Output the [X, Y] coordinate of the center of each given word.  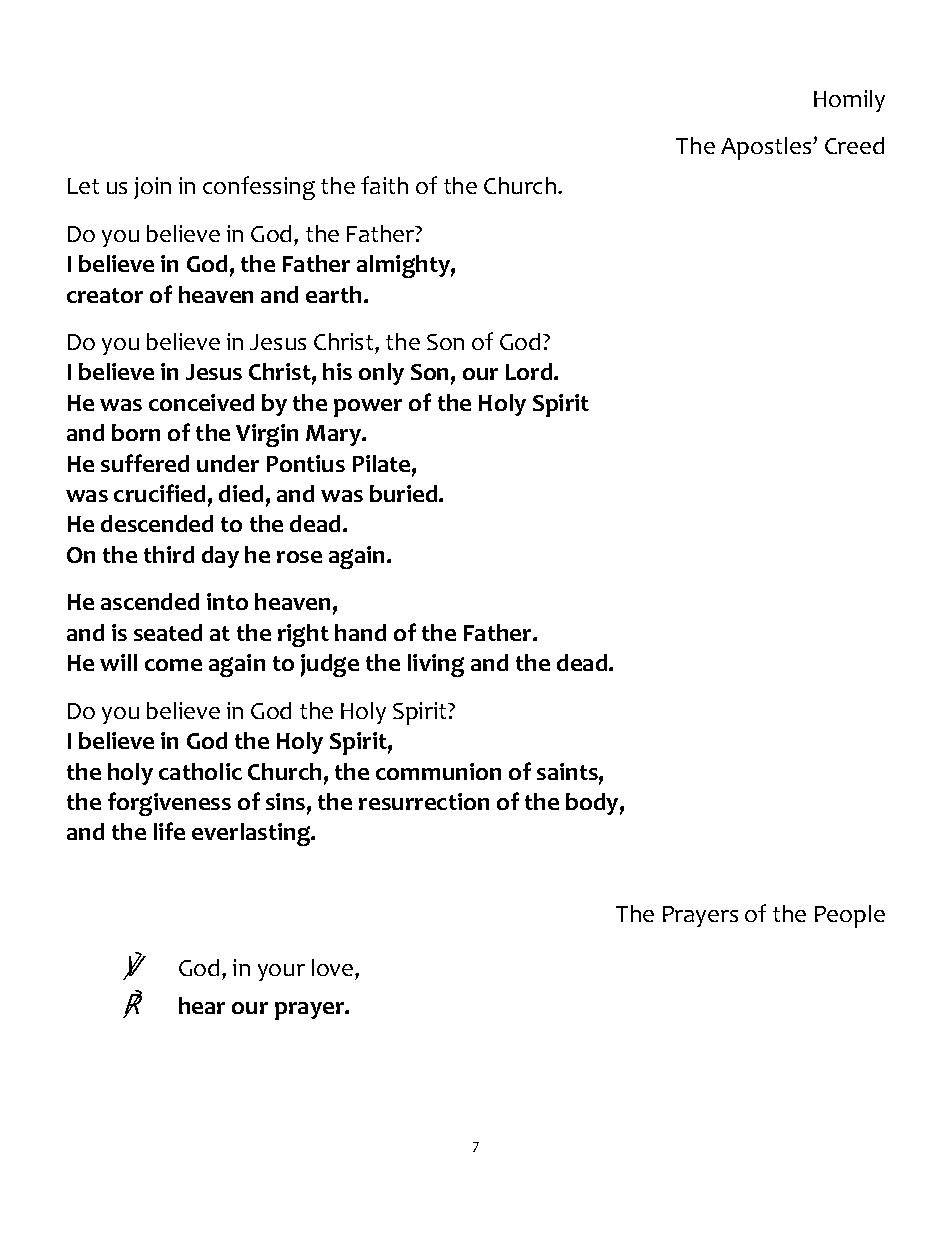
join [152, 188]
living [436, 665]
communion [438, 771]
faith [384, 185]
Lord [530, 371]
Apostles [767, 148]
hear [202, 1005]
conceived [201, 402]
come [173, 665]
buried [405, 493]
